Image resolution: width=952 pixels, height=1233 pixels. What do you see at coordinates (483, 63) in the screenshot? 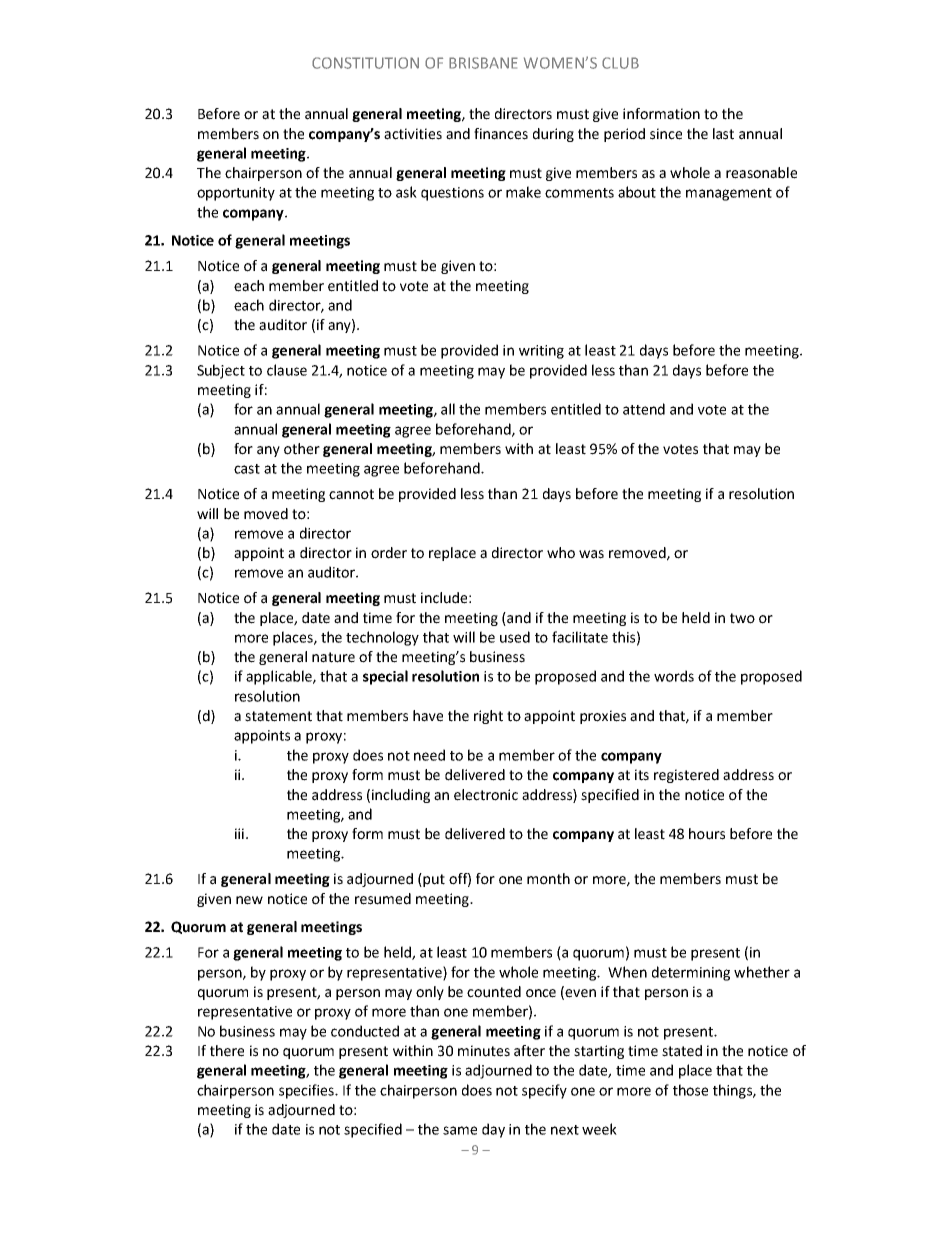
I see `BRISBANE` at bounding box center [483, 63].
